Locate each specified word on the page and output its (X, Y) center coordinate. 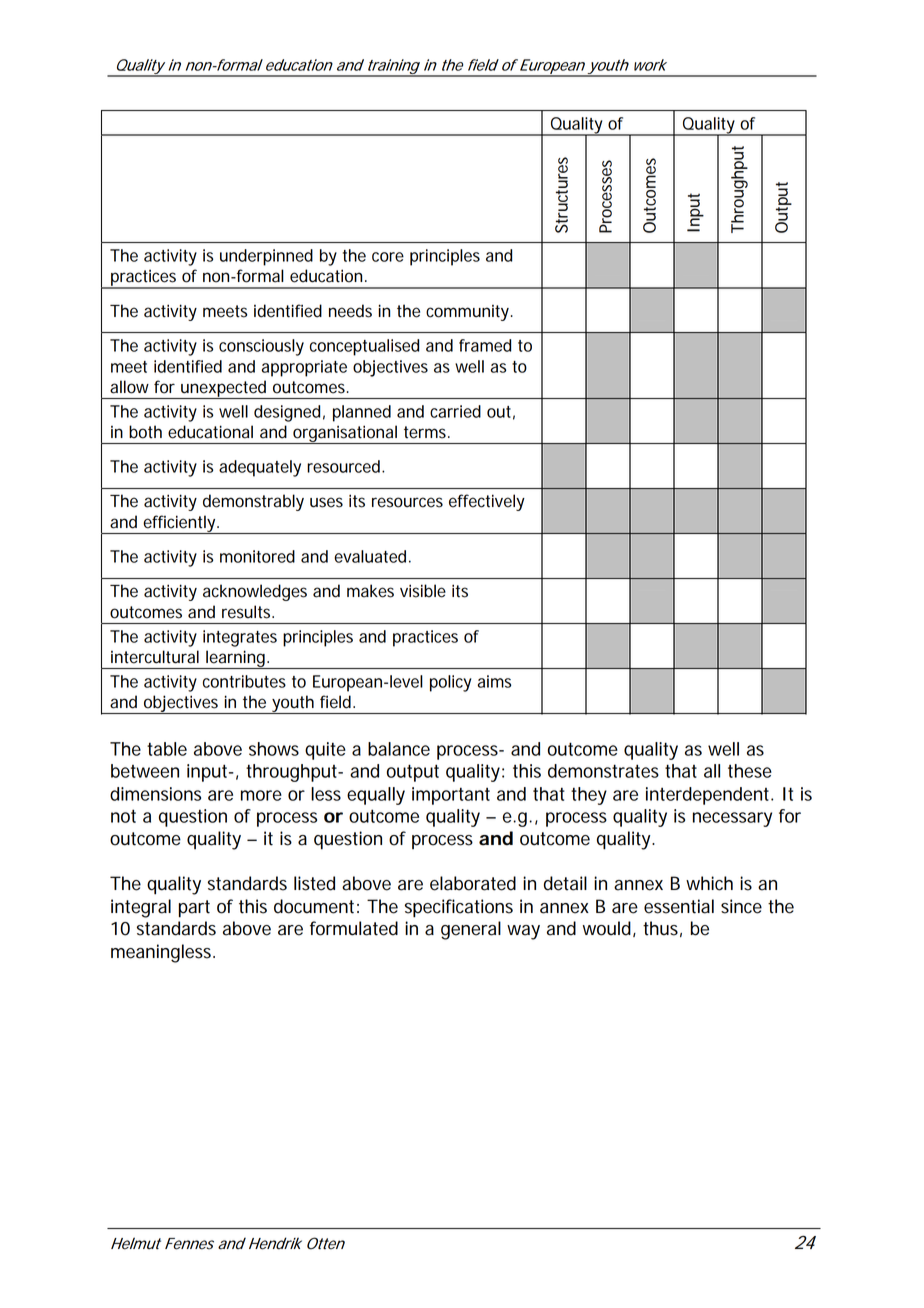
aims (494, 681)
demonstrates (603, 771)
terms (426, 432)
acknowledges (255, 592)
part (194, 909)
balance (399, 749)
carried (455, 411)
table (167, 749)
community (469, 313)
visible (423, 591)
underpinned (266, 257)
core (388, 257)
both (145, 432)
